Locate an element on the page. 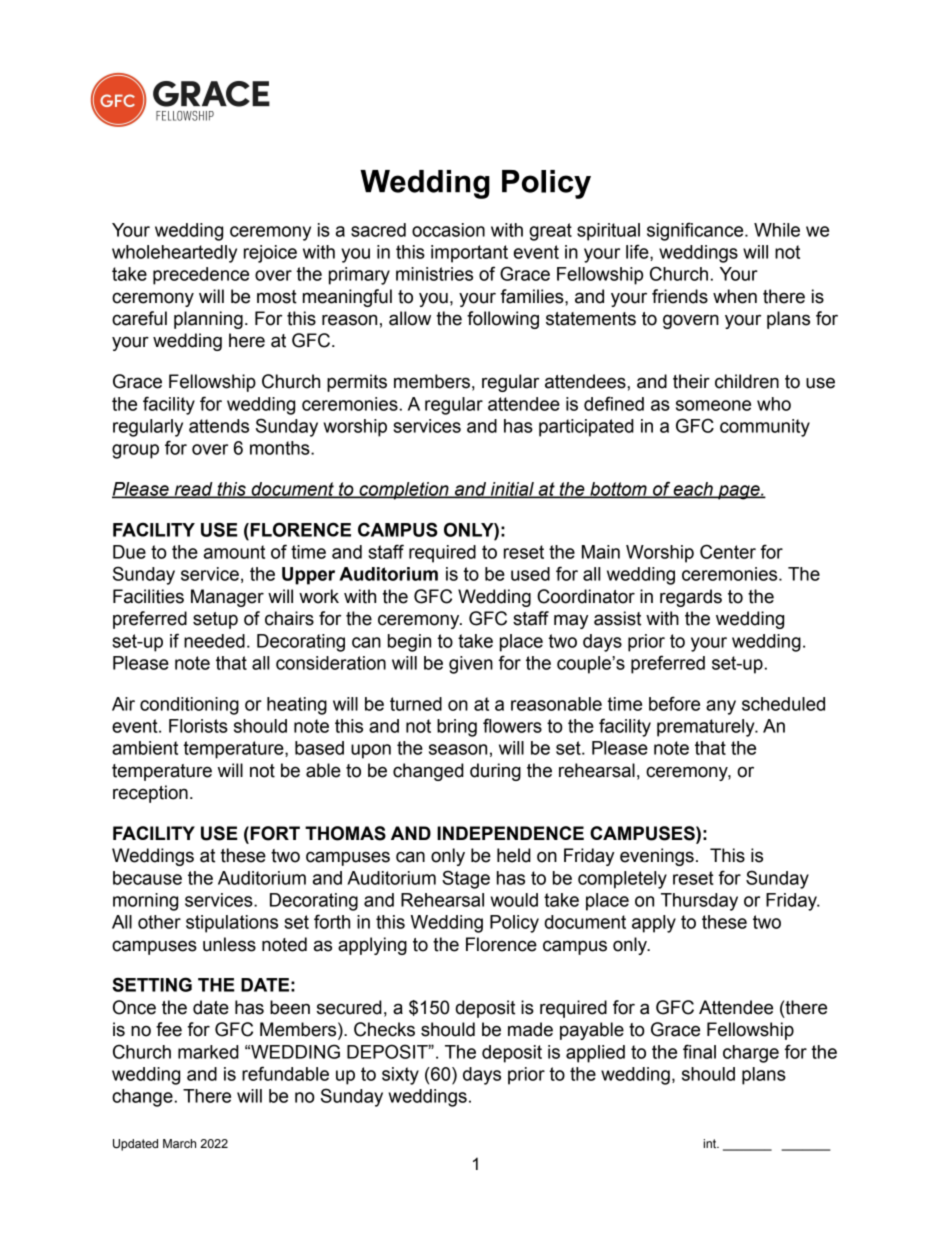 The image size is (952, 1233). Center is located at coordinates (728, 551).
